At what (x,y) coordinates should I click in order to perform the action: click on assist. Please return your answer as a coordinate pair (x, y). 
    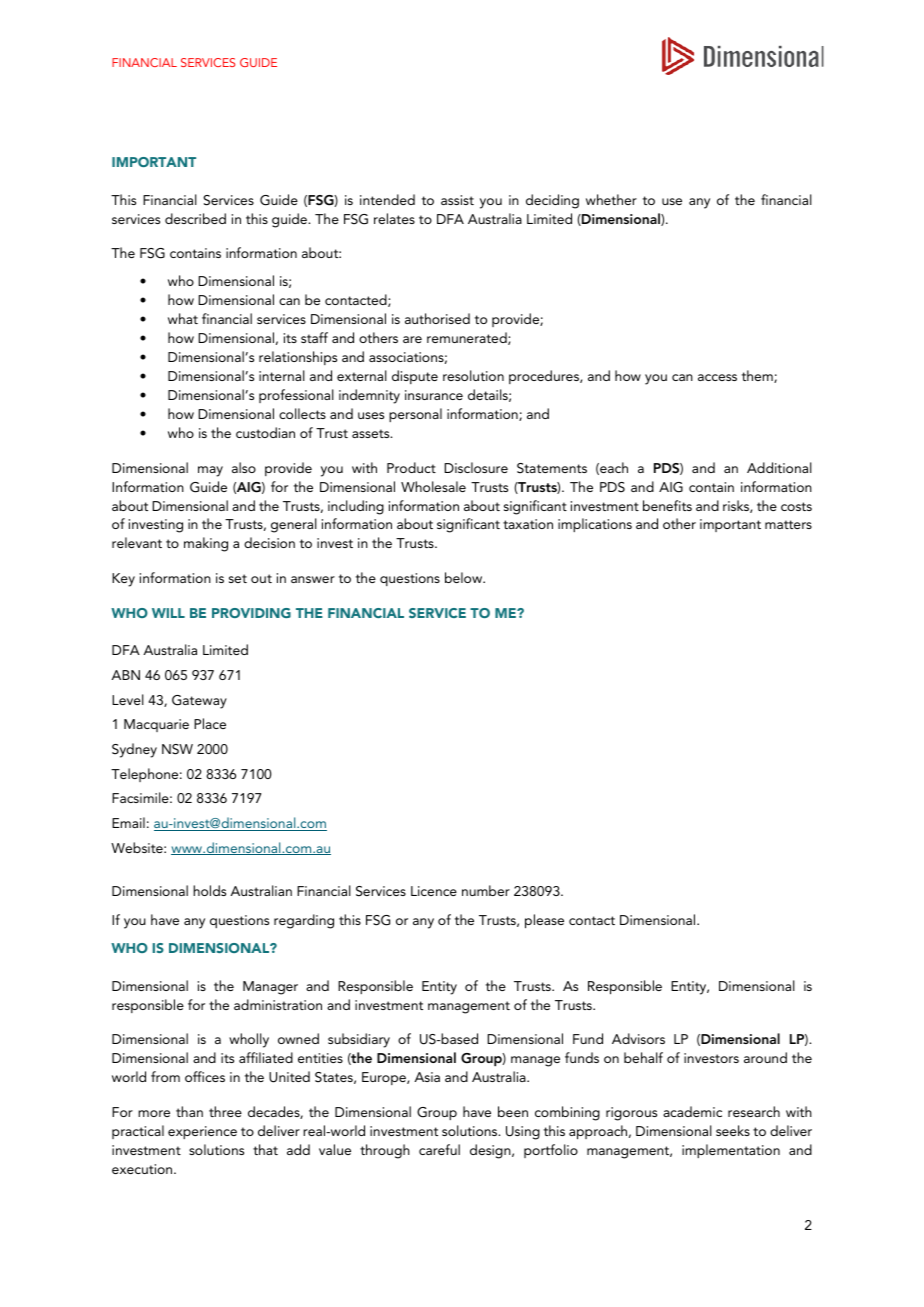
    Looking at the image, I should click on (457, 200).
